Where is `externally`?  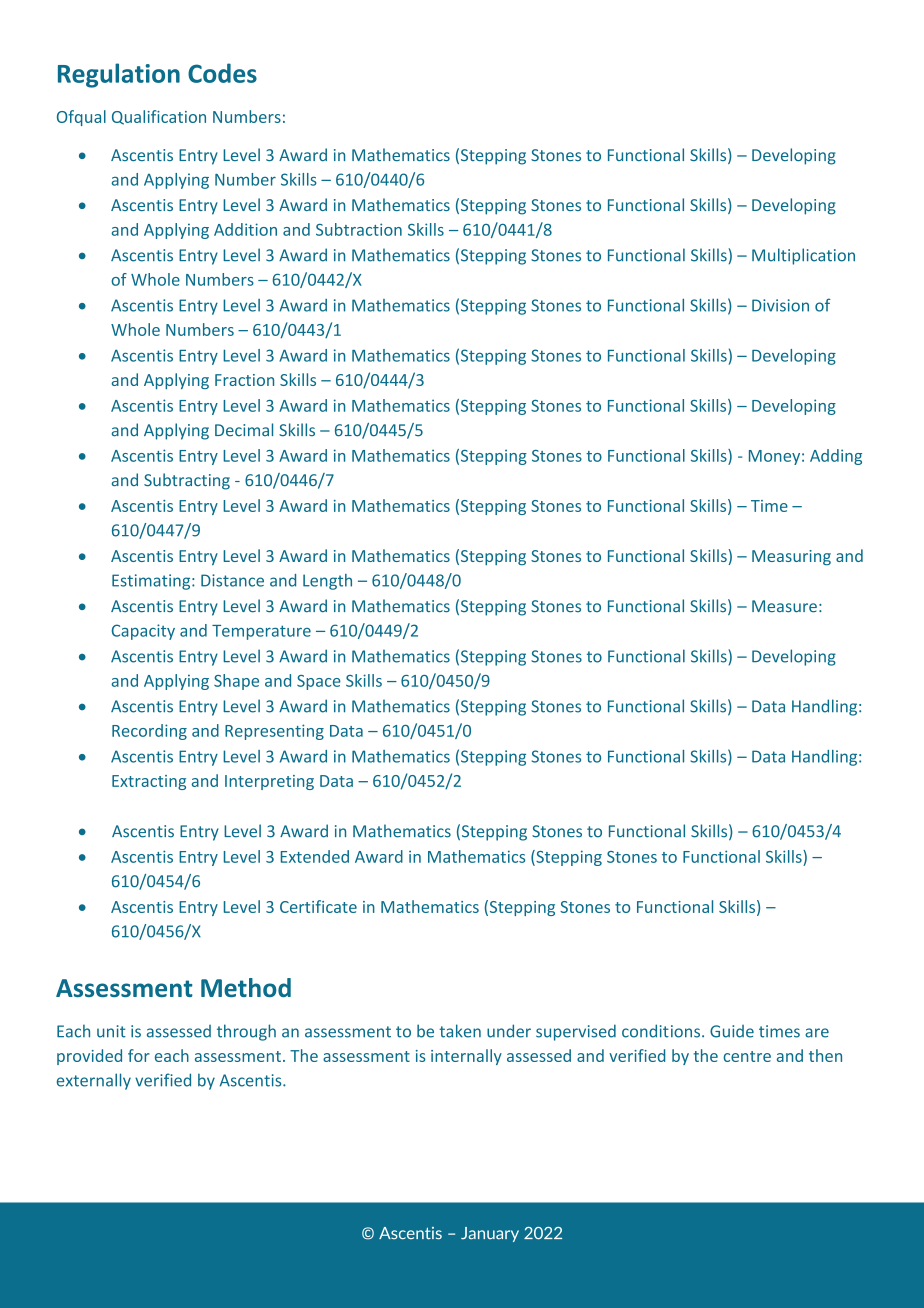 externally is located at coordinates (94, 1081).
